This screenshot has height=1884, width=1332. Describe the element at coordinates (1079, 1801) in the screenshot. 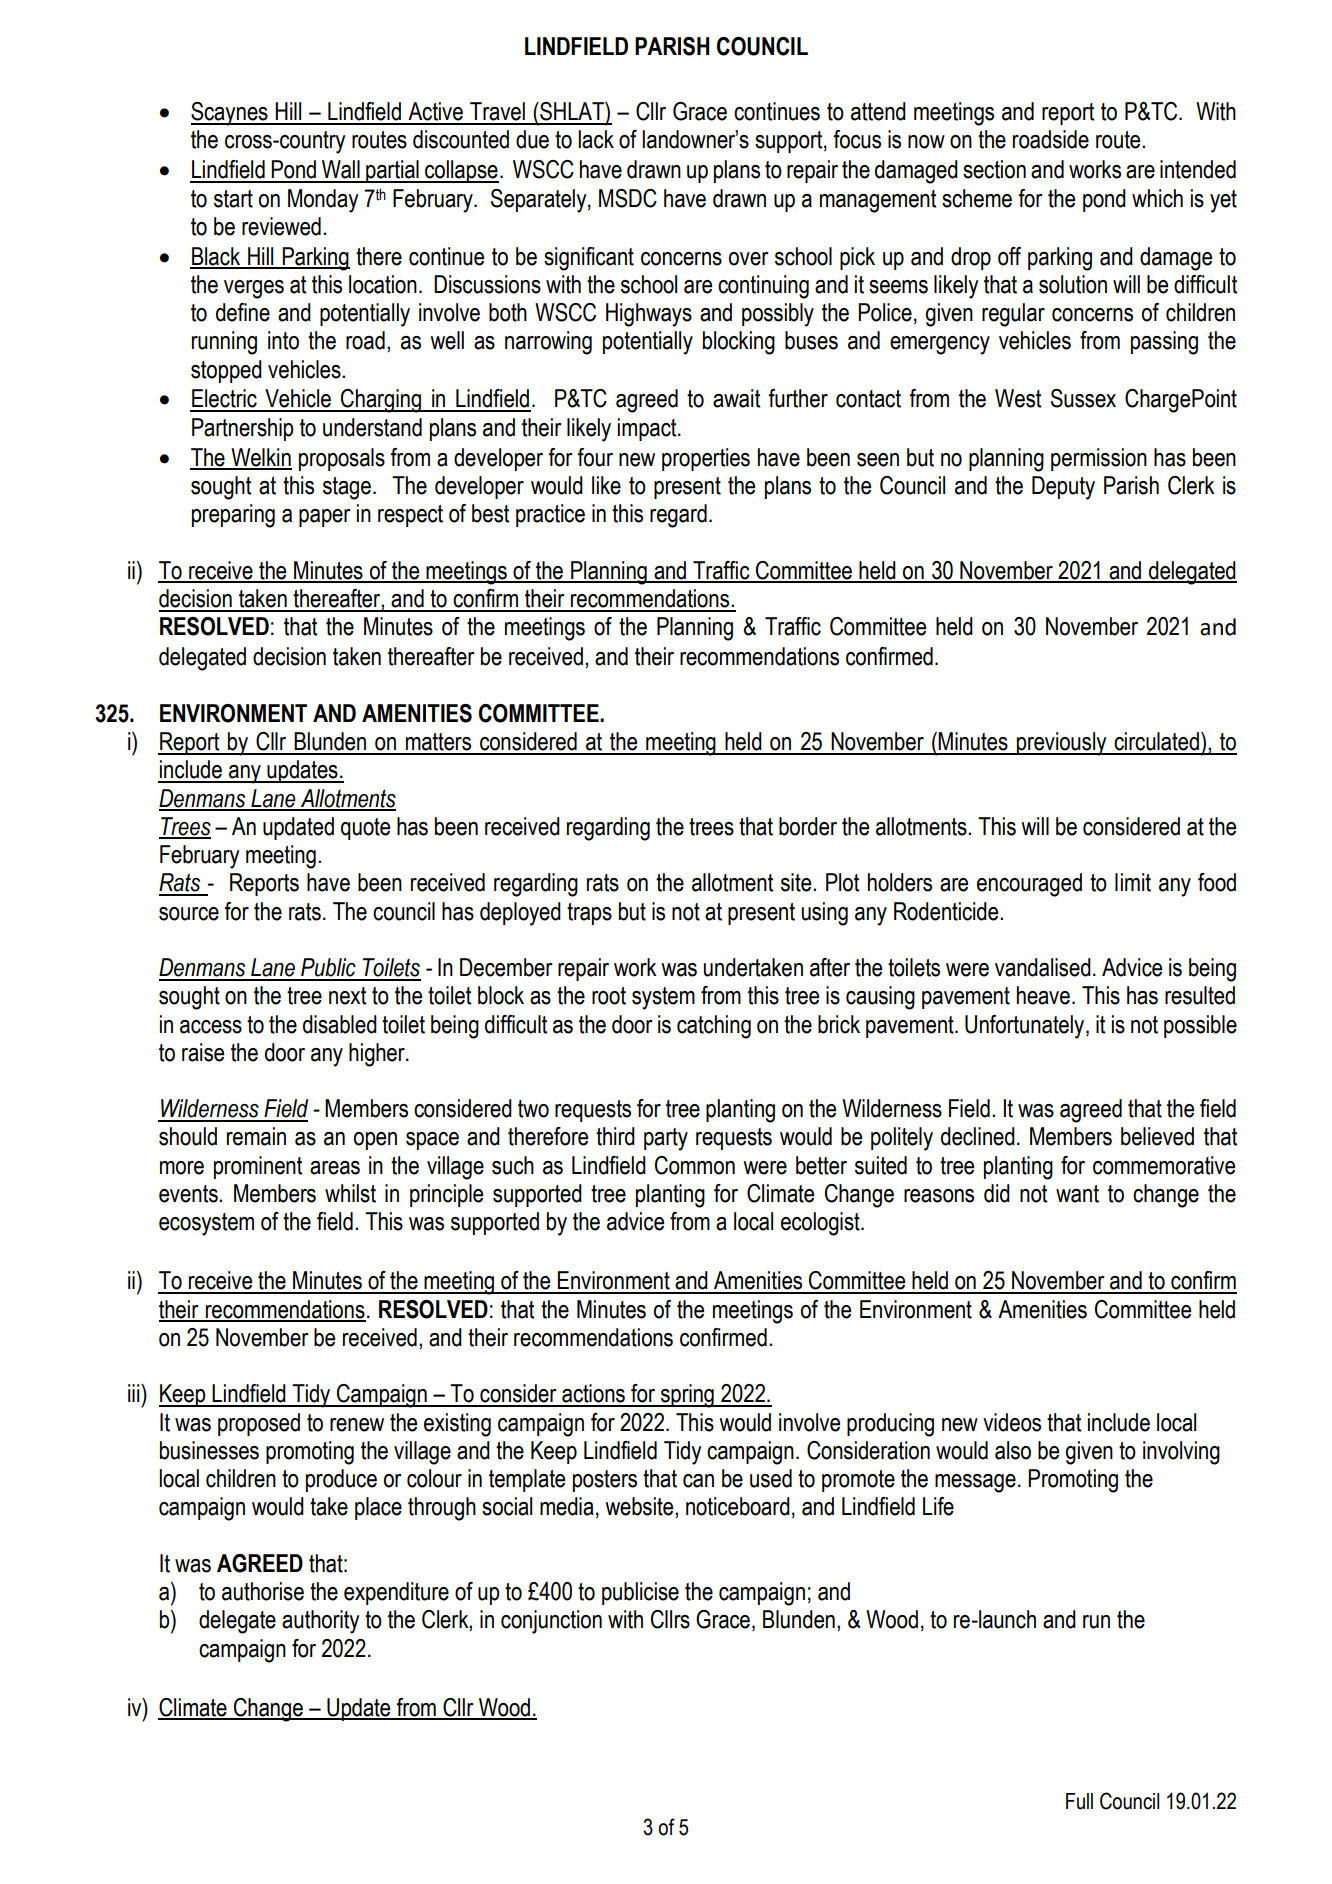

I see `Full` at that location.
